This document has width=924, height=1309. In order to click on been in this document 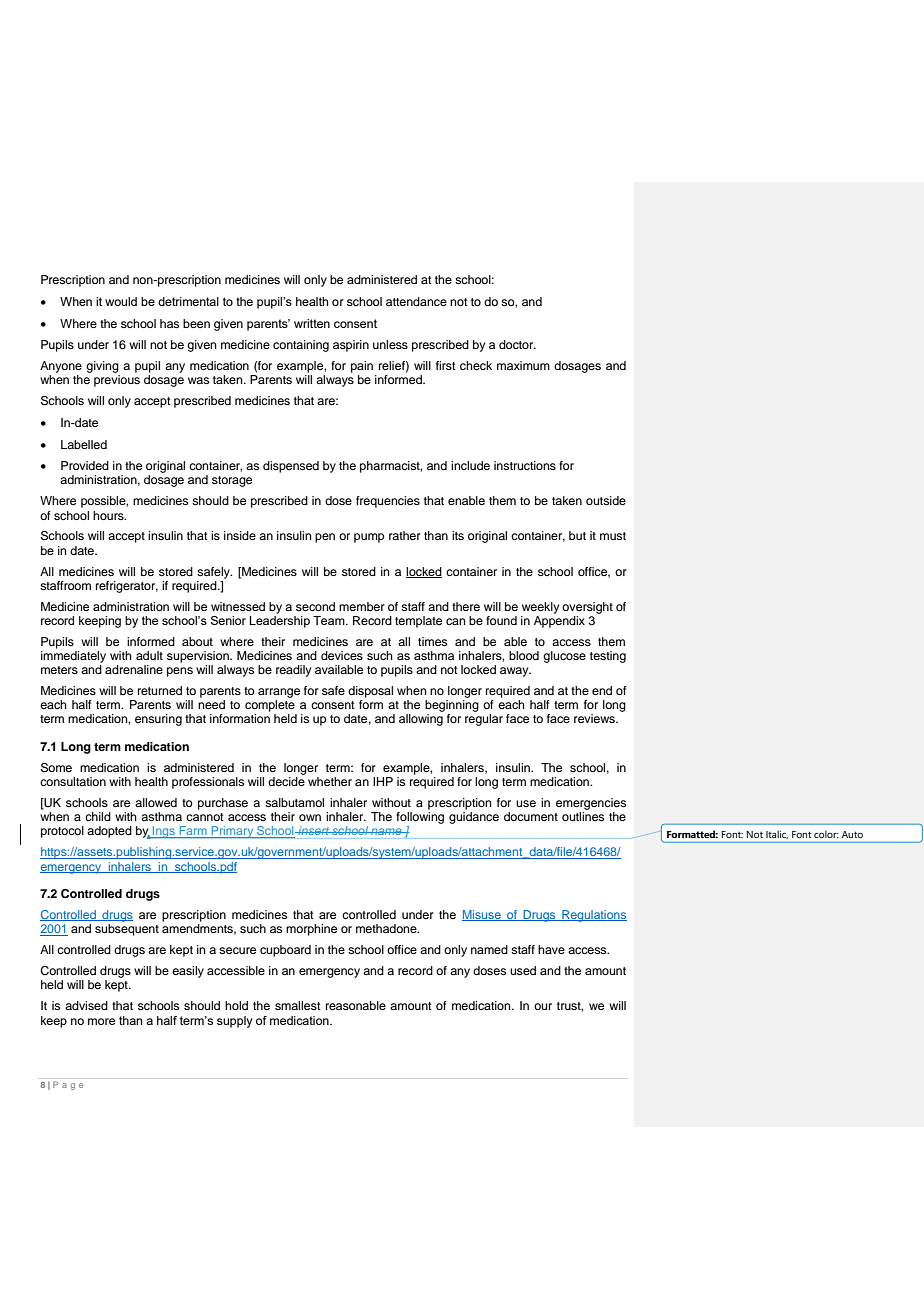, I will do `click(196, 323)`.
